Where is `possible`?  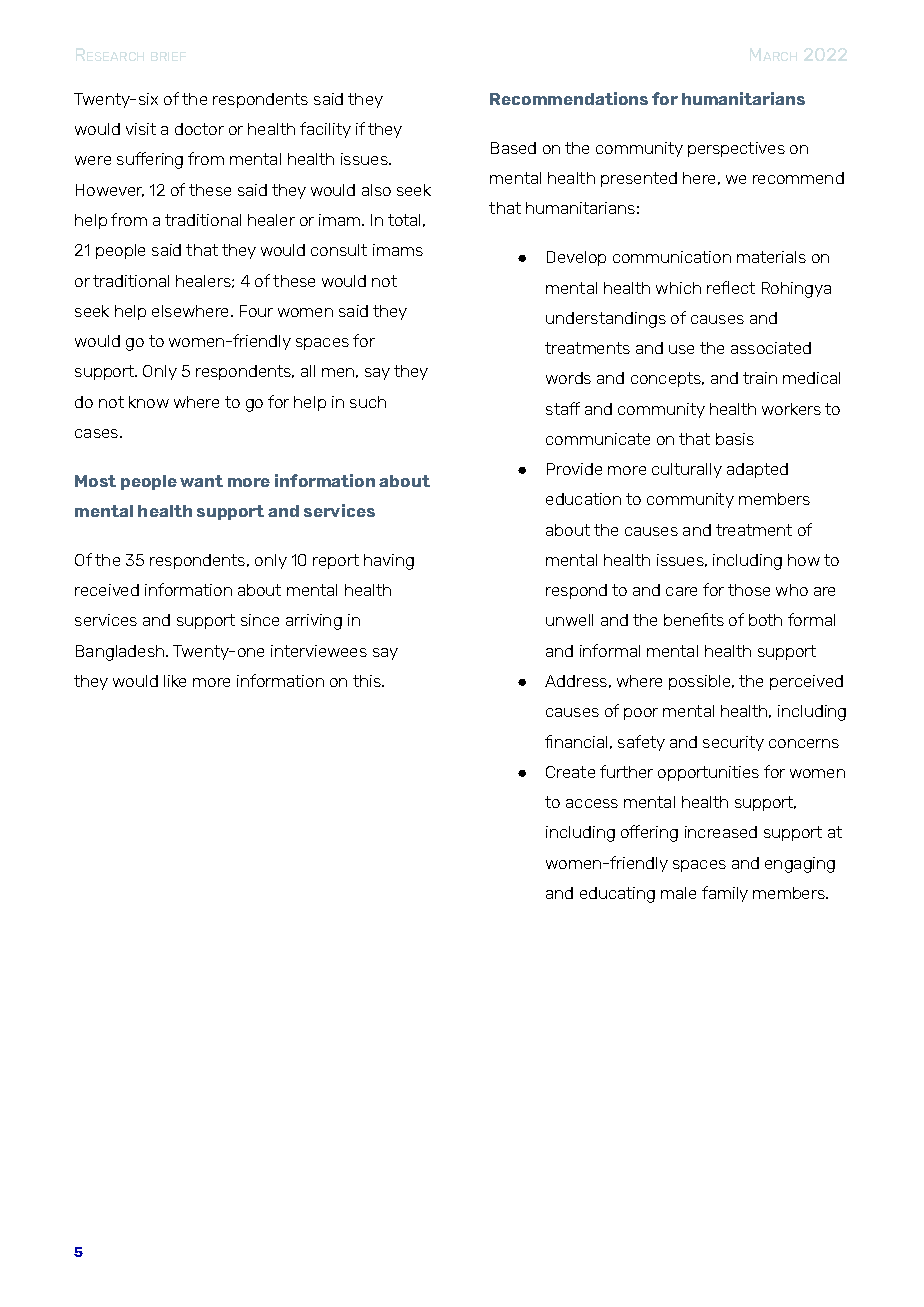
possible is located at coordinates (701, 682).
